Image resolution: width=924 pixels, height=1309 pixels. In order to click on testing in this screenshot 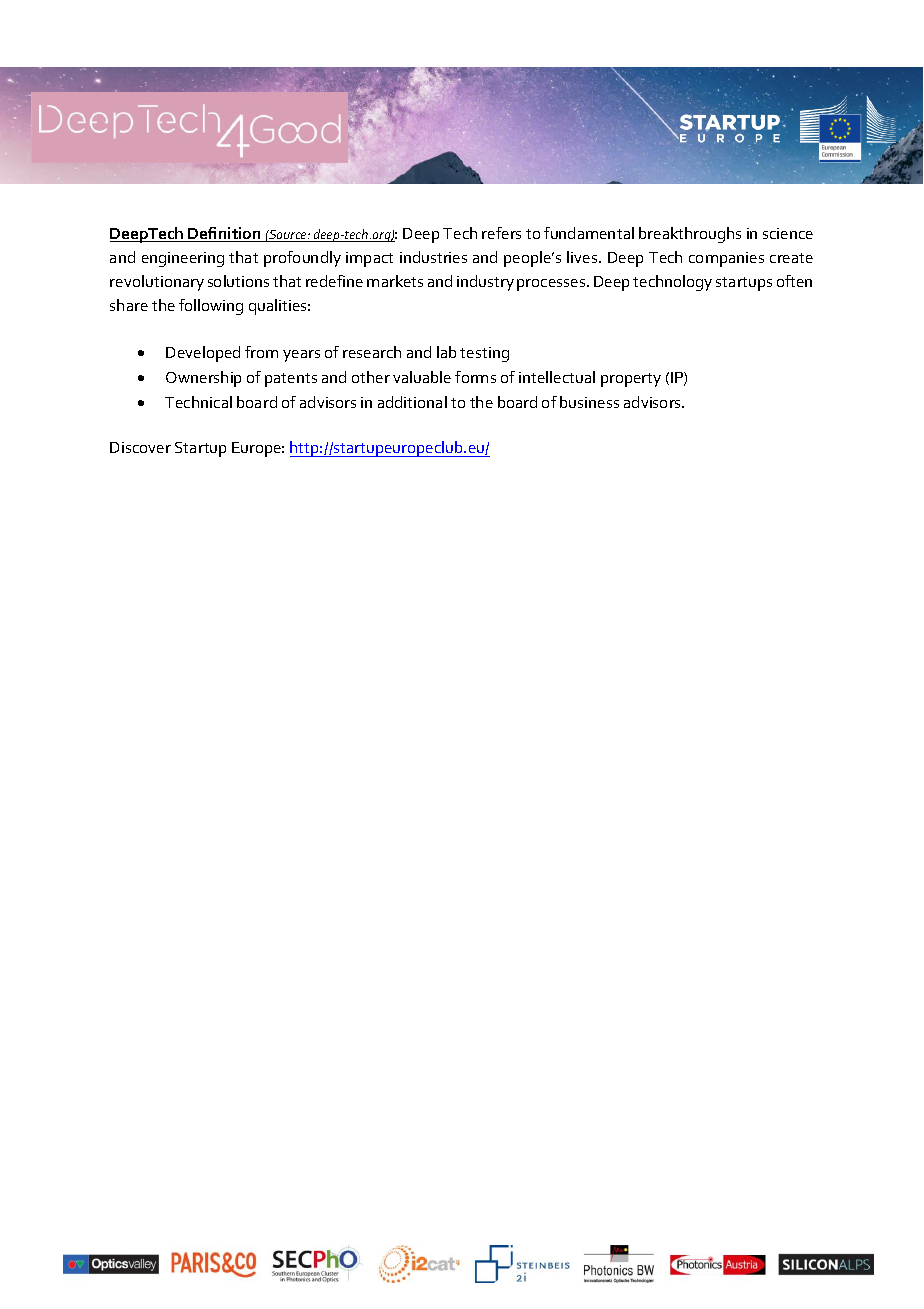, I will do `click(484, 354)`.
